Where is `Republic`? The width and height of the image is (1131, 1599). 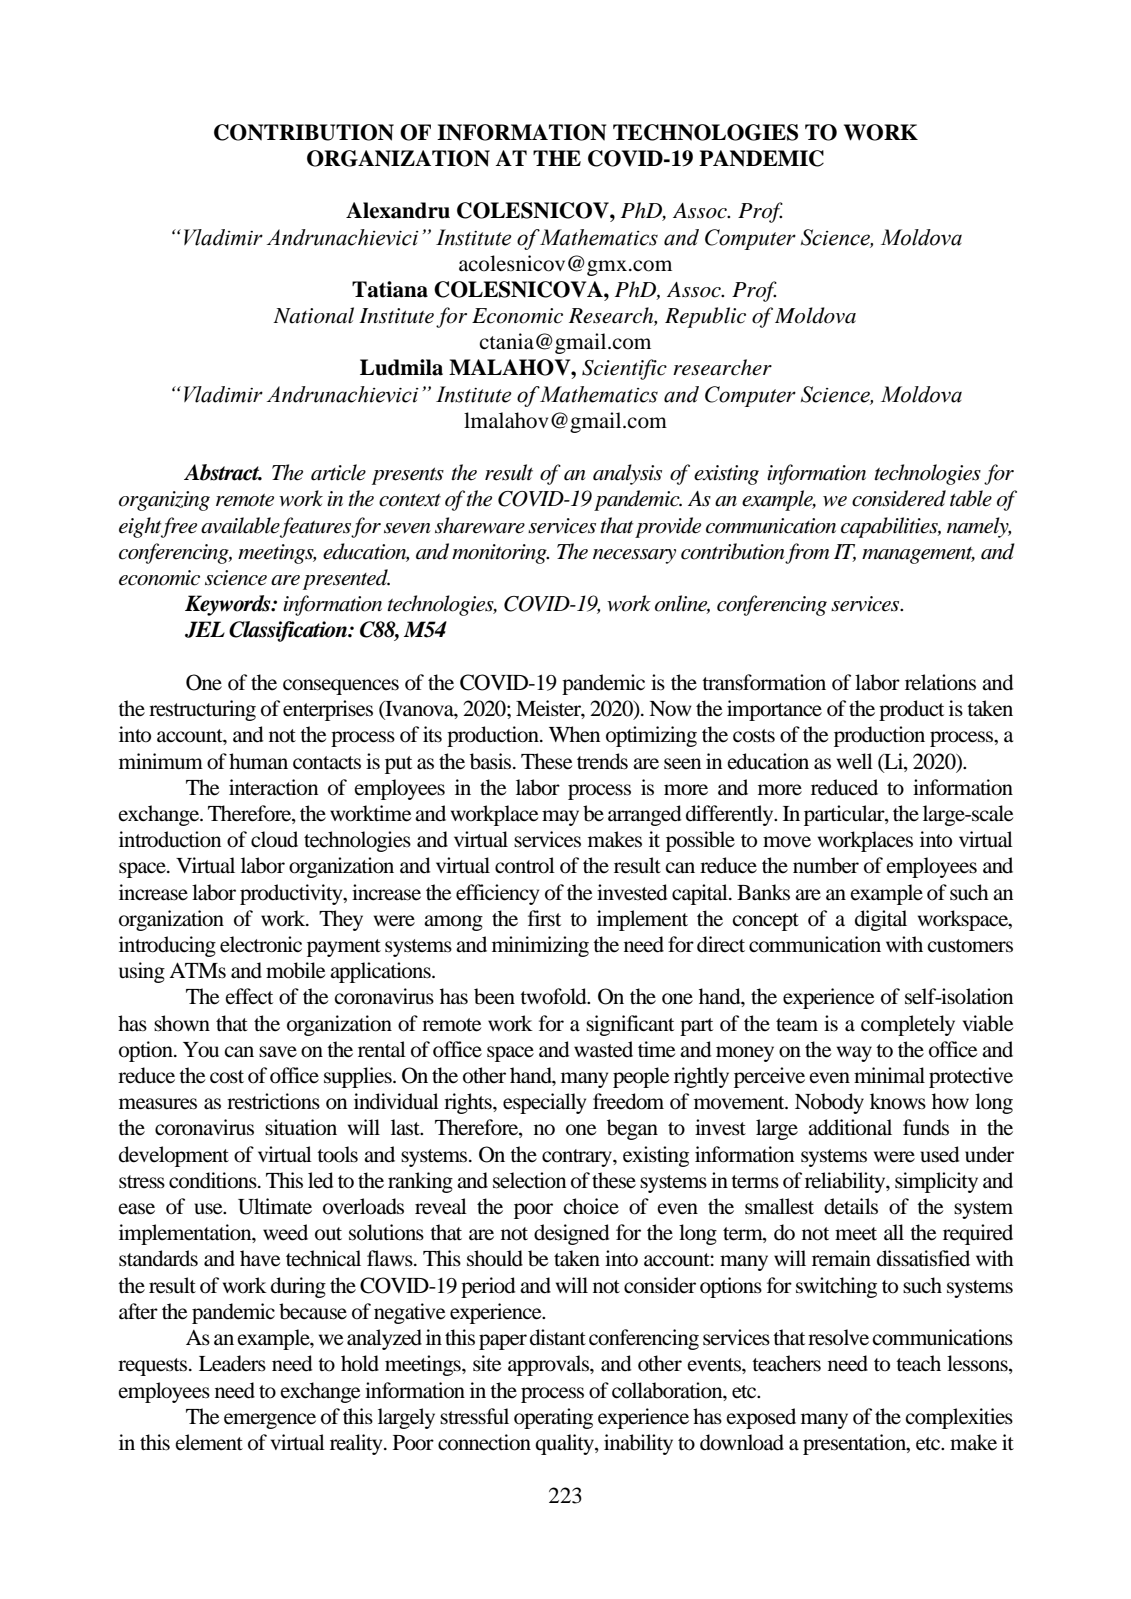
Republic is located at coordinates (705, 317).
